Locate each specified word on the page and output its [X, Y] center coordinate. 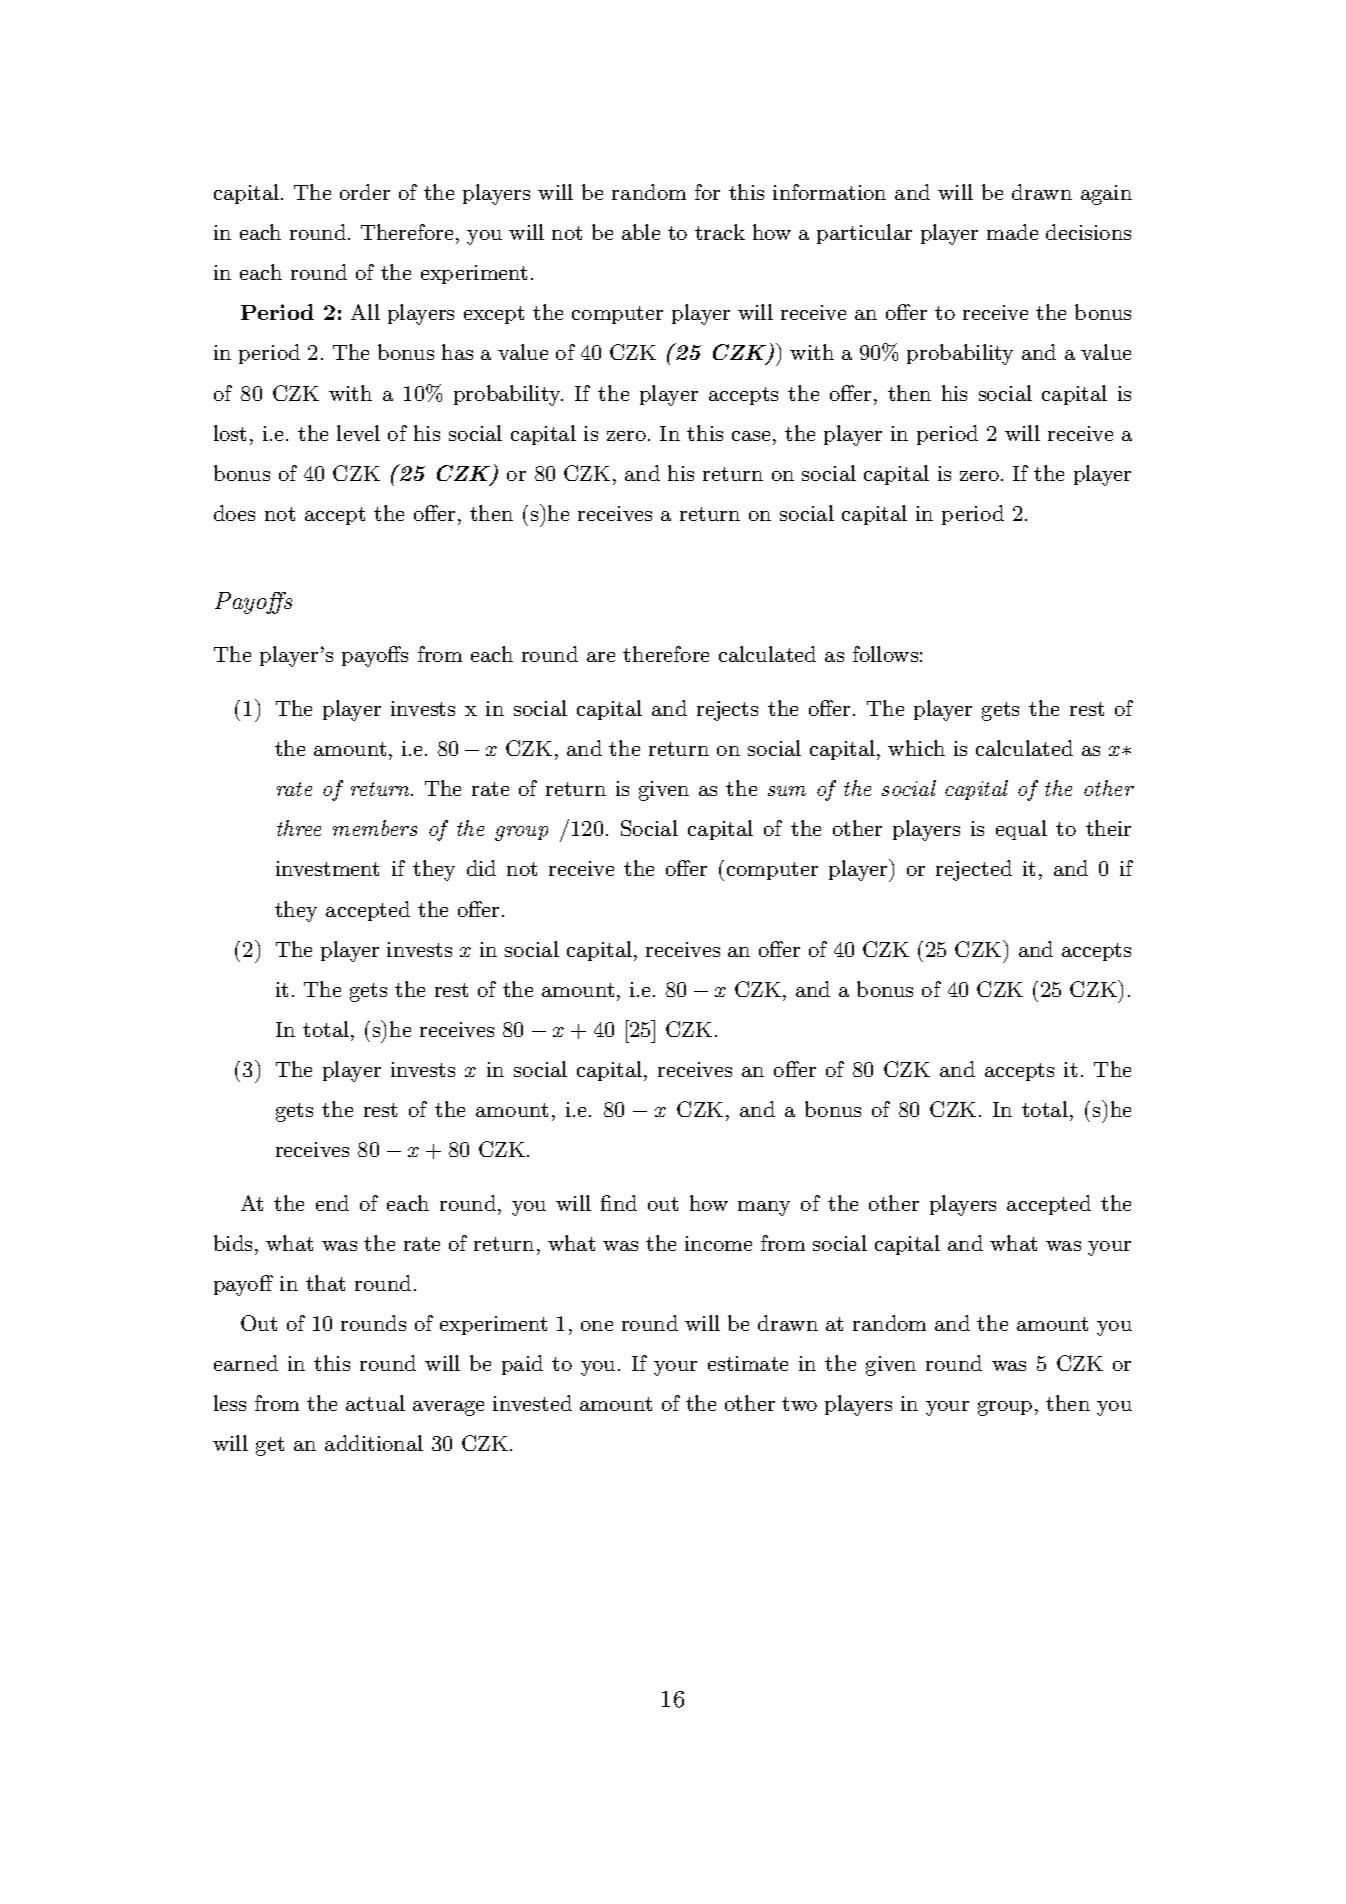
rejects [727, 711]
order [365, 192]
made [1012, 232]
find [619, 1203]
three [299, 828]
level [358, 433]
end [332, 1203]
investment [327, 868]
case [751, 436]
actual [375, 1403]
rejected [974, 870]
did [481, 868]
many [764, 1208]
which [916, 748]
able [641, 232]
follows [885, 654]
